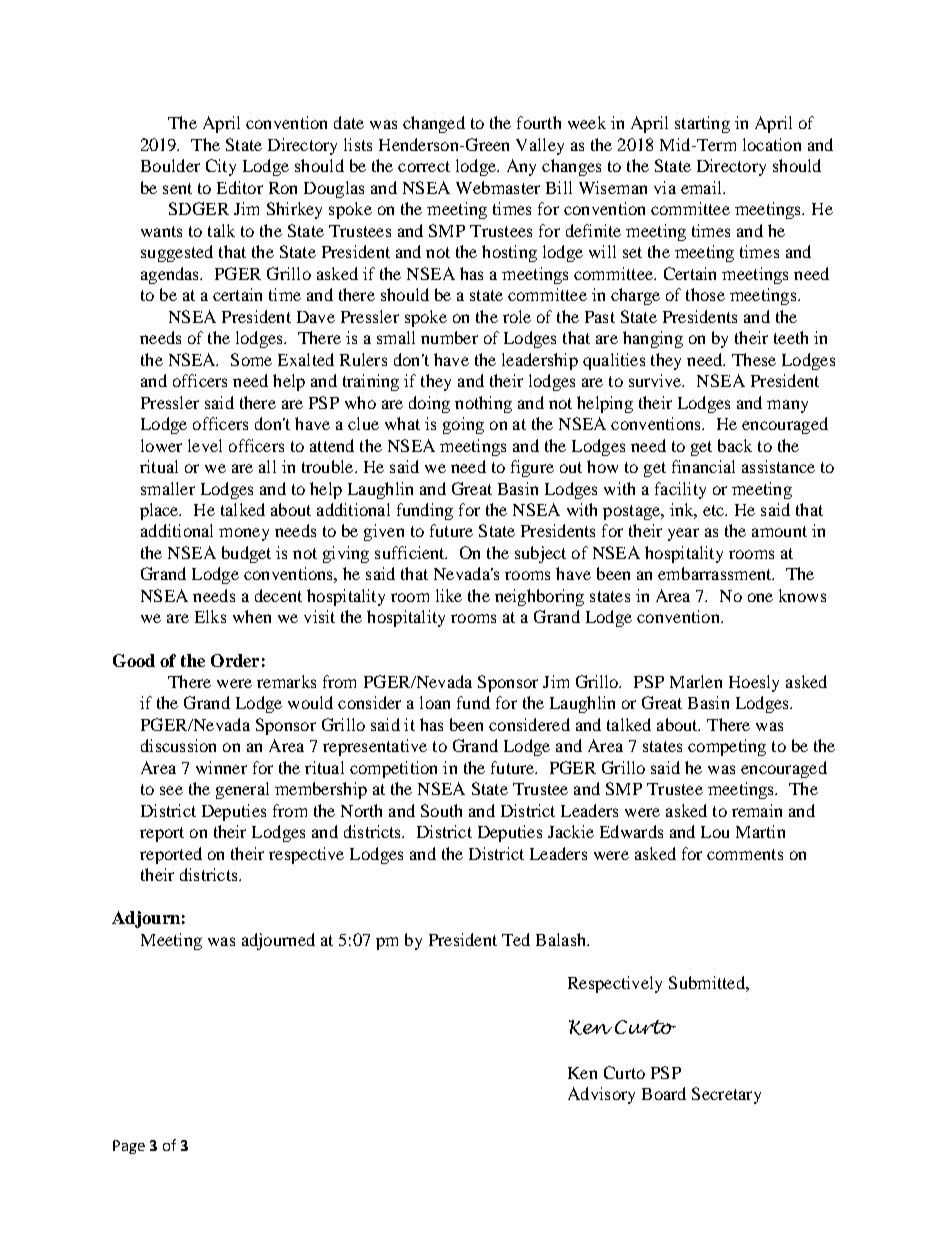 The height and width of the page is (1233, 952). I want to click on like, so click(449, 595).
